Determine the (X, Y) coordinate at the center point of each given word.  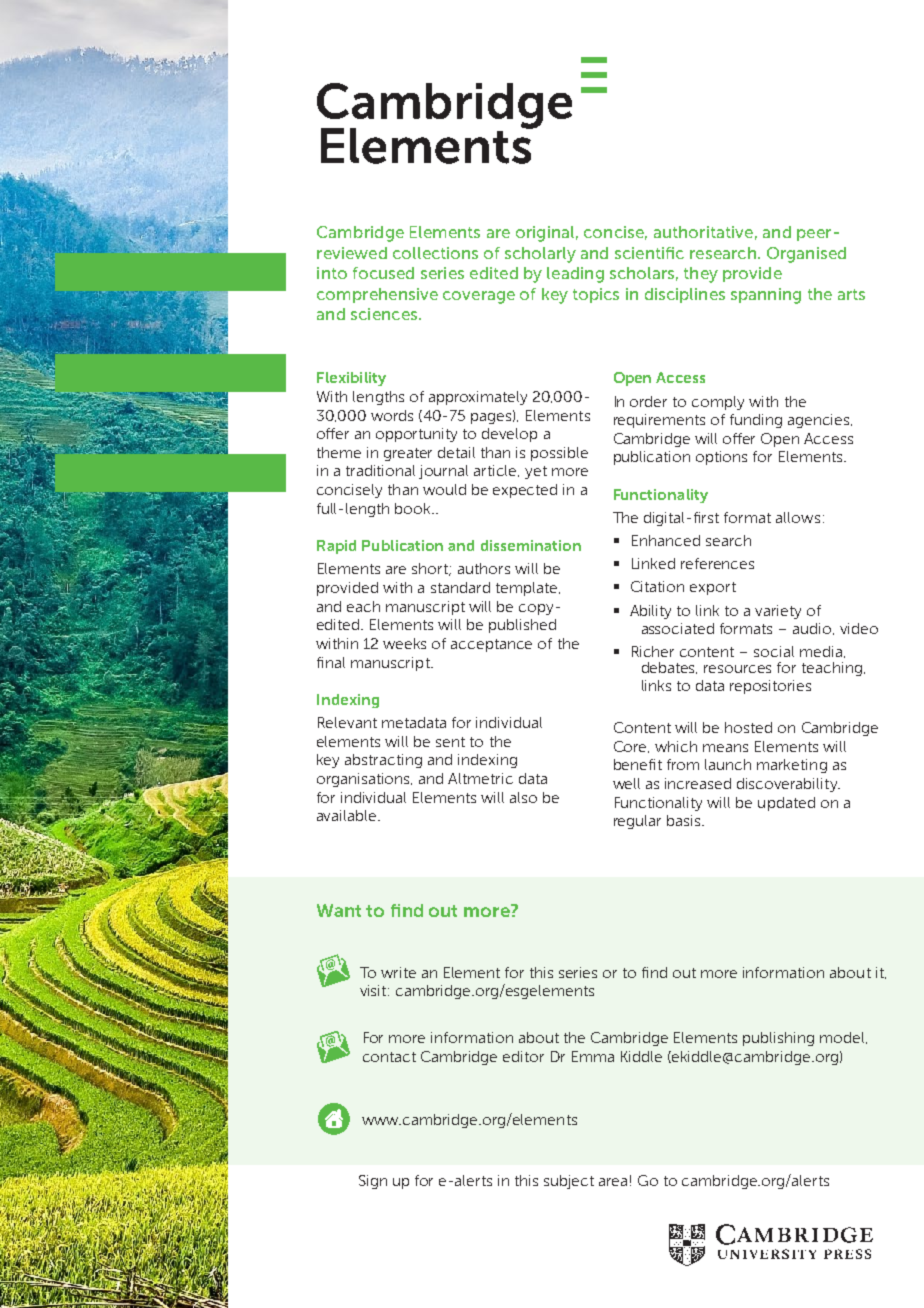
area (613, 1182)
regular (637, 822)
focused (383, 273)
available (348, 815)
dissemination (531, 545)
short (431, 569)
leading (575, 275)
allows (798, 517)
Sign (373, 1182)
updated (786, 804)
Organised (806, 255)
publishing (778, 1039)
